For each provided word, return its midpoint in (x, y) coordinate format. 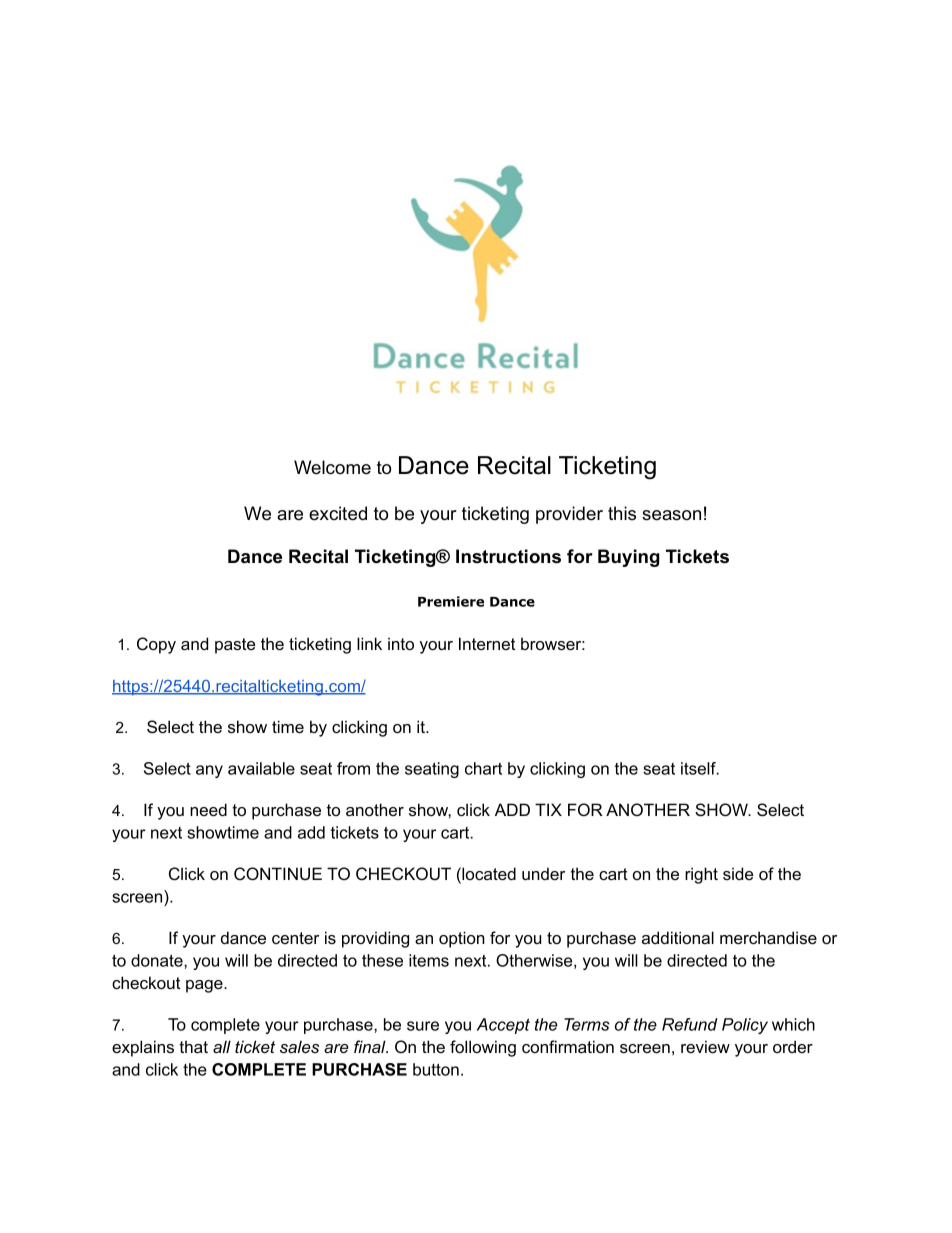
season (671, 515)
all (222, 1046)
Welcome (332, 467)
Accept (503, 1026)
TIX (548, 809)
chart (483, 768)
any (209, 771)
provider (569, 515)
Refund (690, 1024)
